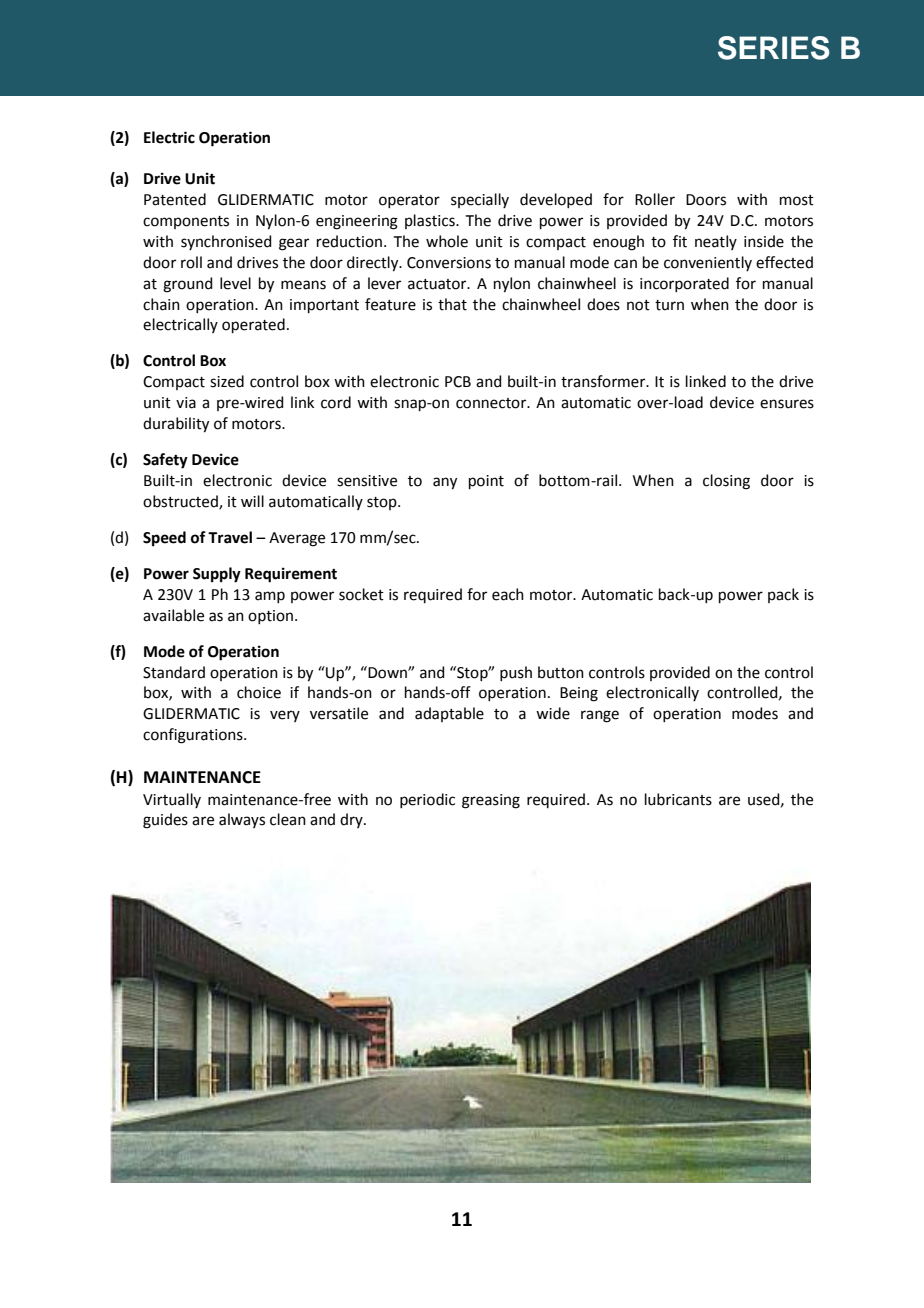  Describe the element at coordinates (242, 820) in the screenshot. I see `always` at that location.
